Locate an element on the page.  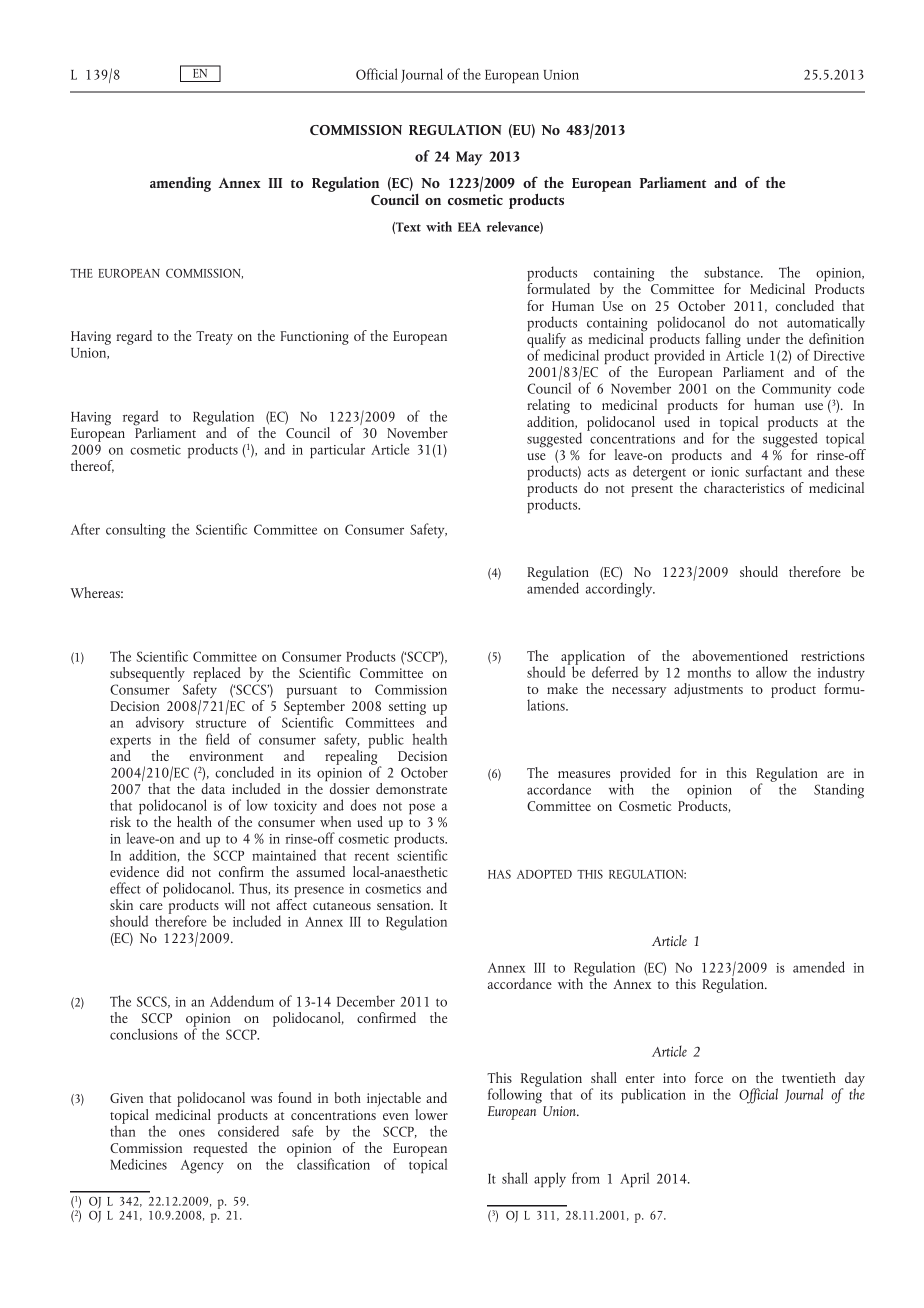
May is located at coordinates (469, 158).
